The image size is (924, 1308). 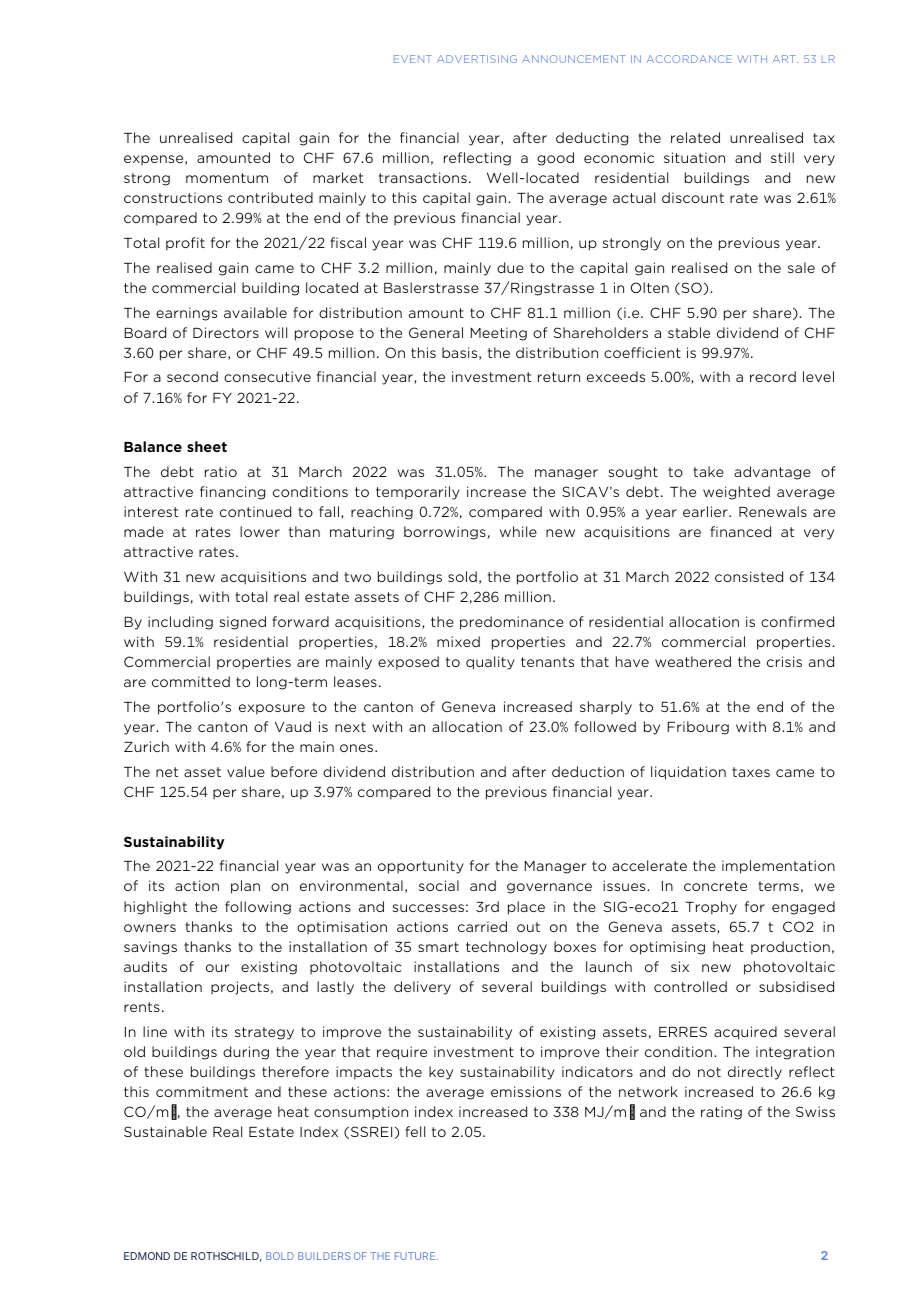 I want to click on social, so click(x=439, y=885).
